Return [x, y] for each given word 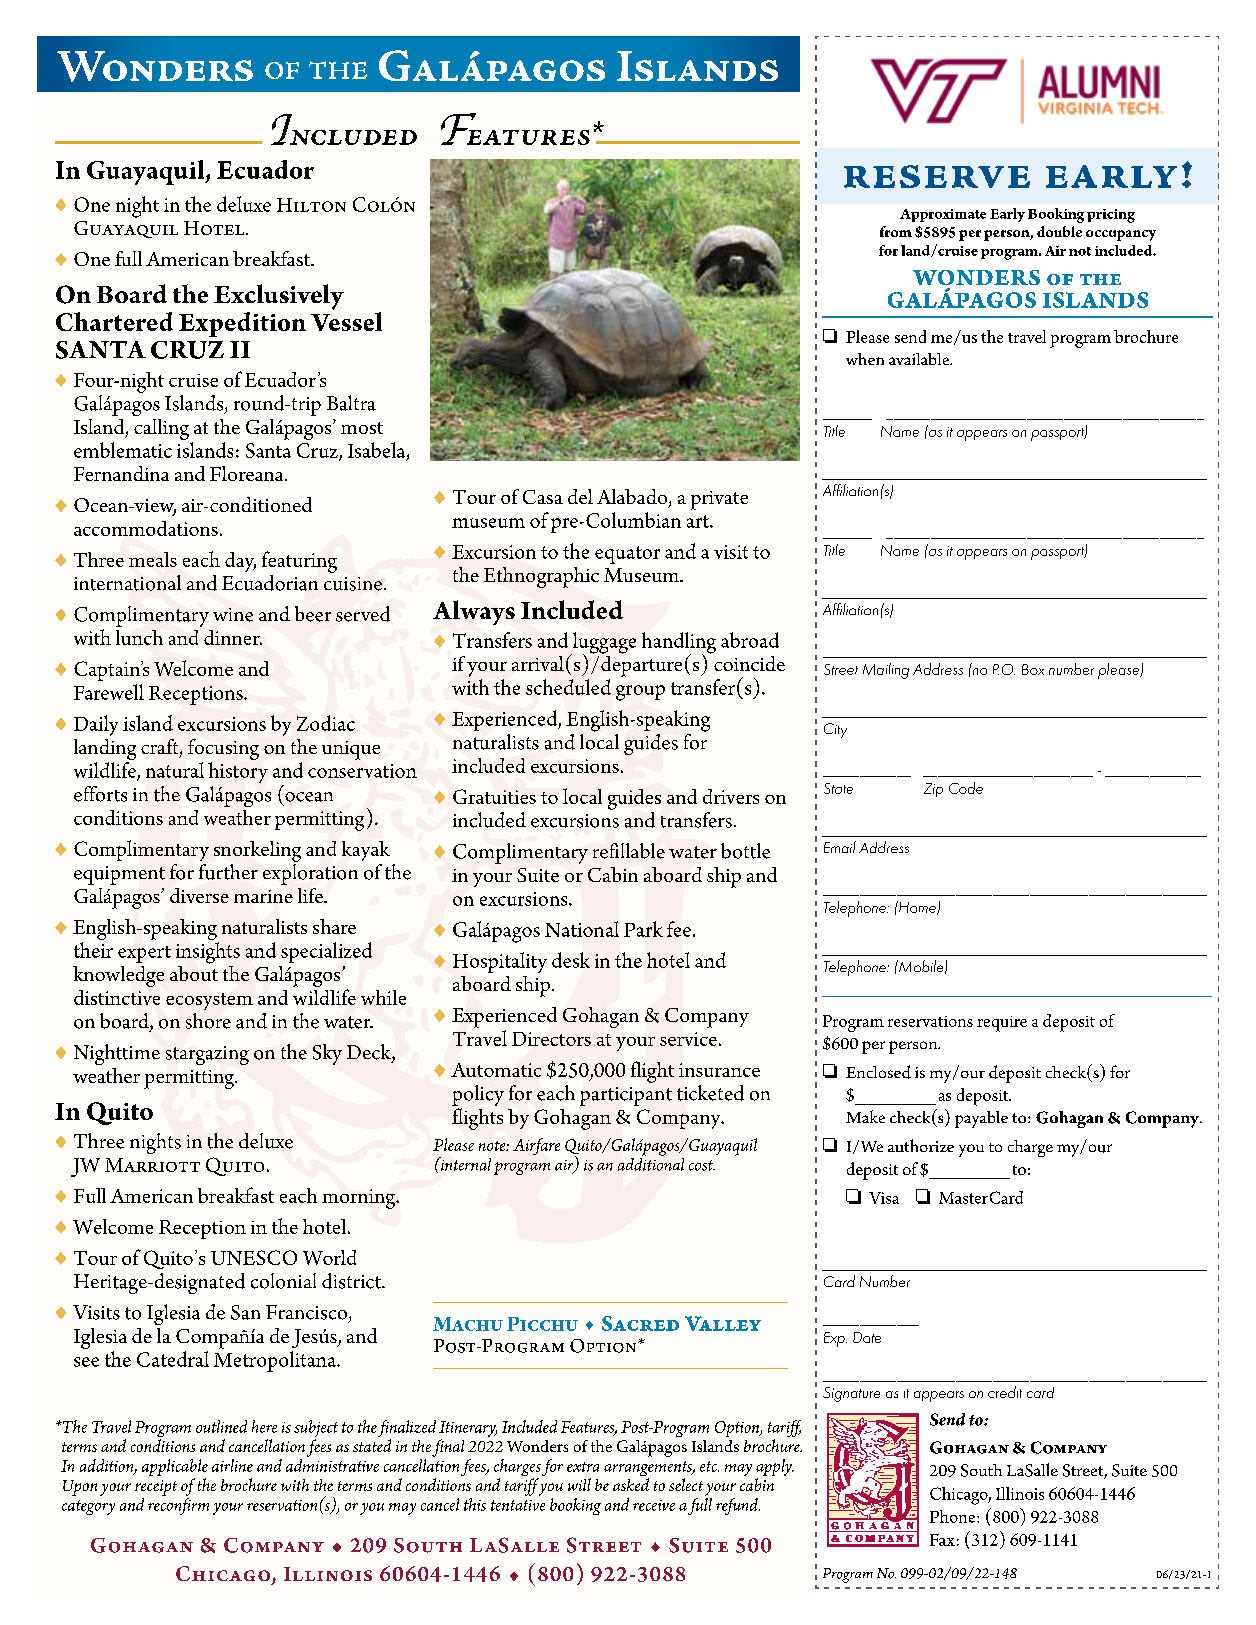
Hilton [311, 205]
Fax [942, 1540]
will [579, 1484]
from [896, 231]
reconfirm [178, 1505]
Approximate [943, 215]
